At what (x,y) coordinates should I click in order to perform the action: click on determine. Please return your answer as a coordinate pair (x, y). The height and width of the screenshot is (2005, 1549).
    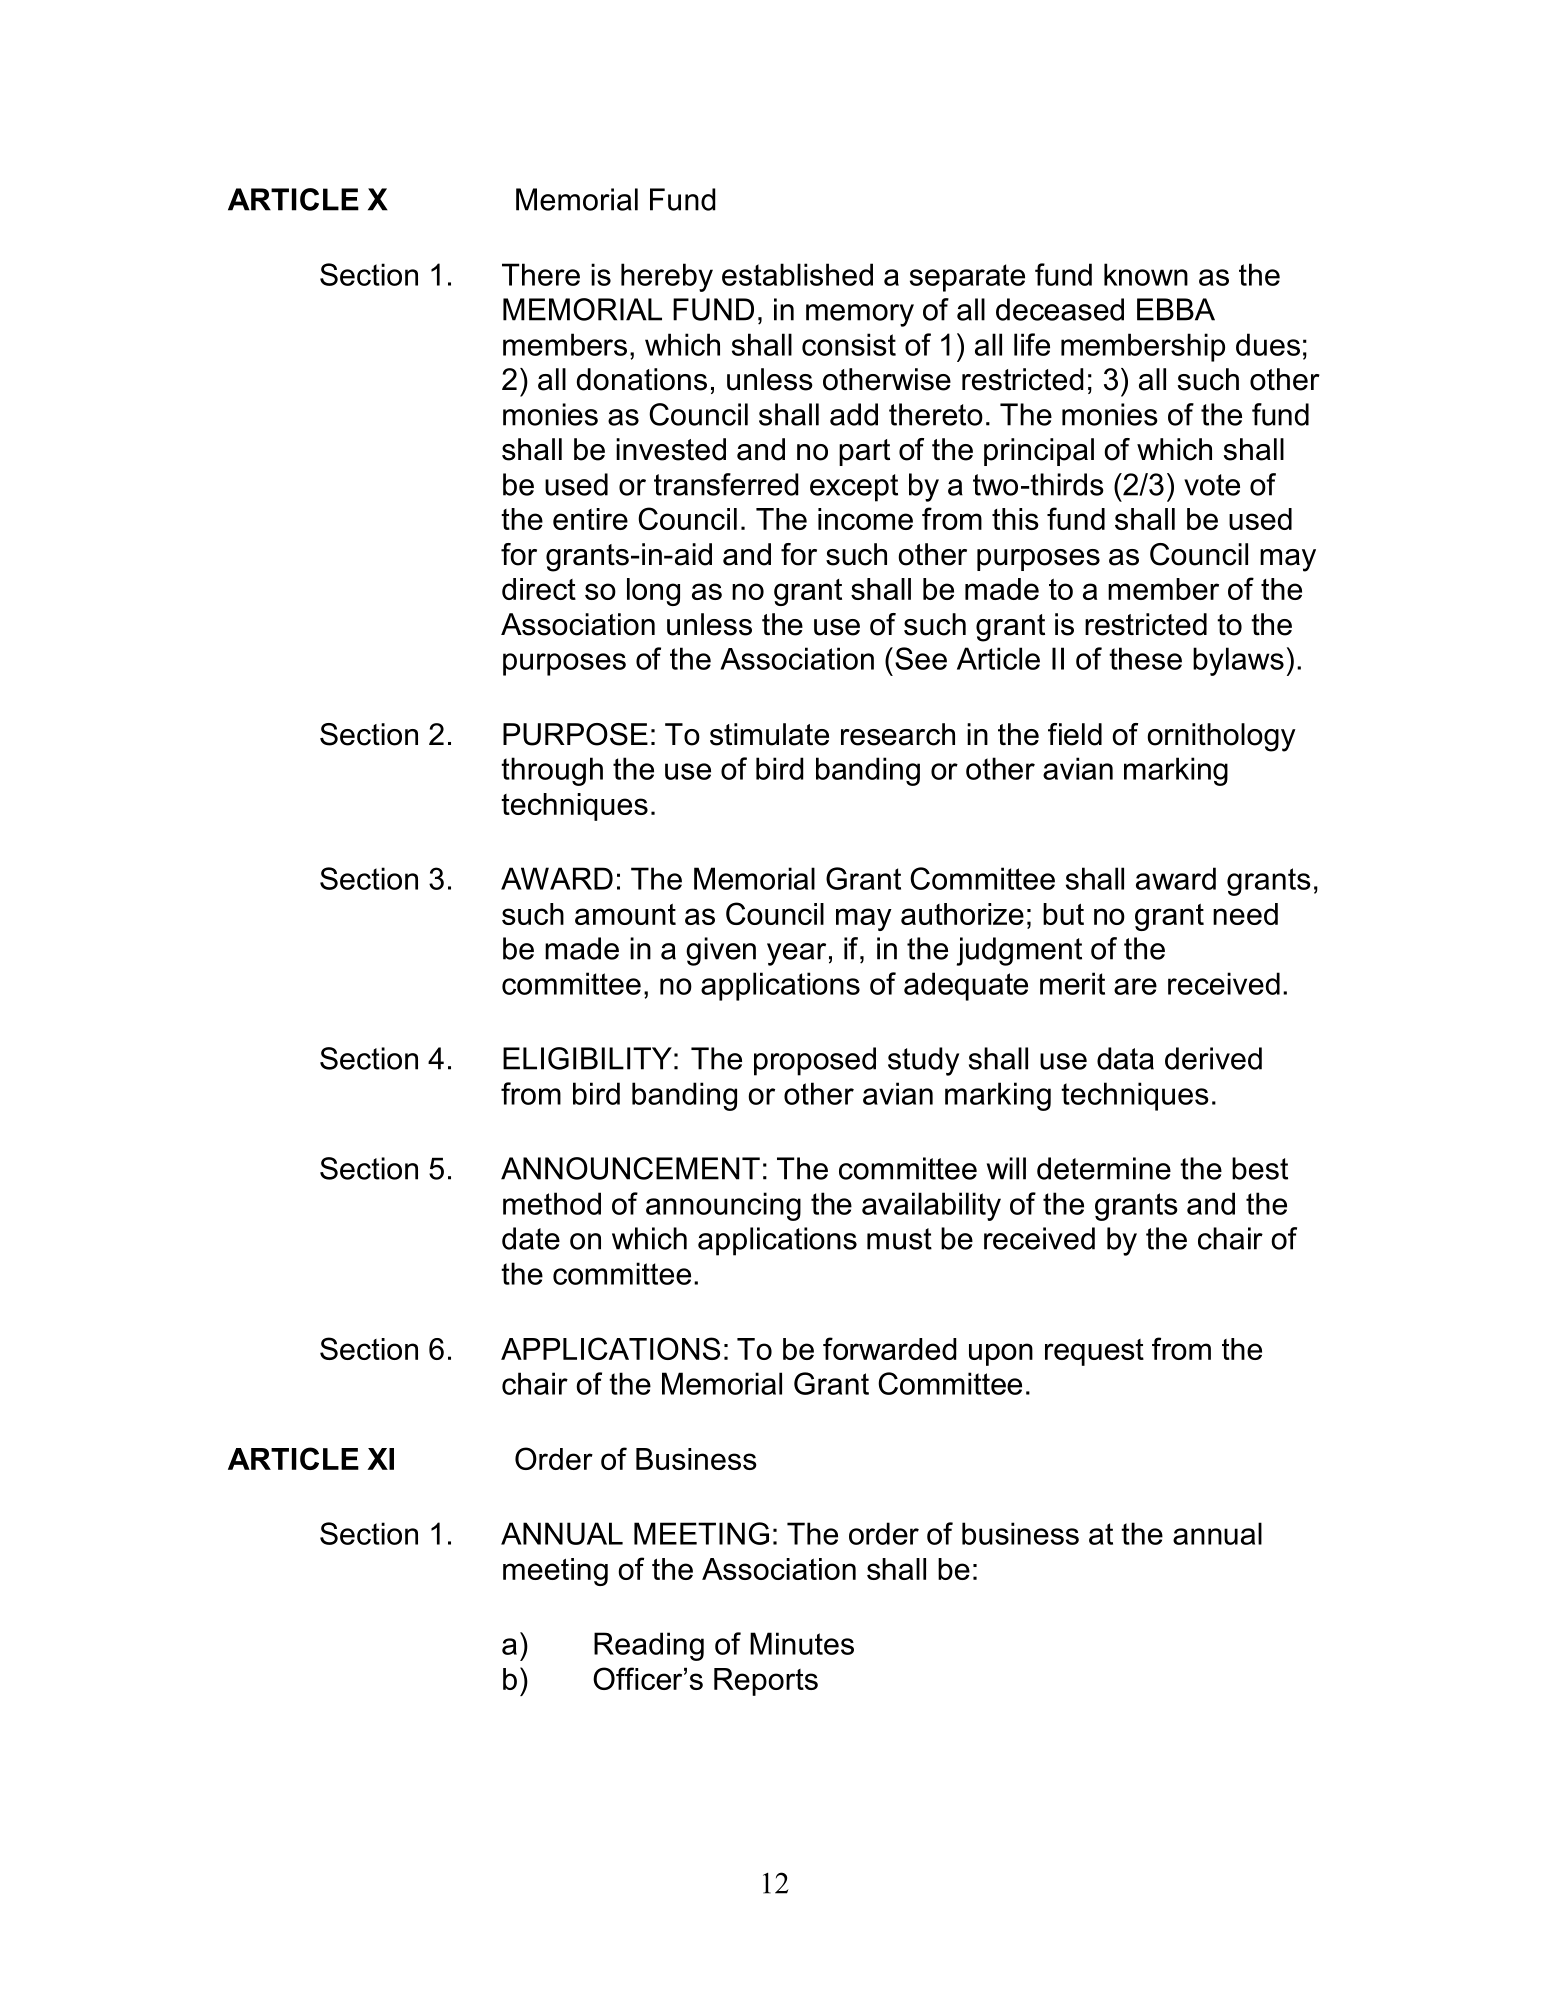
    Looking at the image, I should click on (1104, 1168).
